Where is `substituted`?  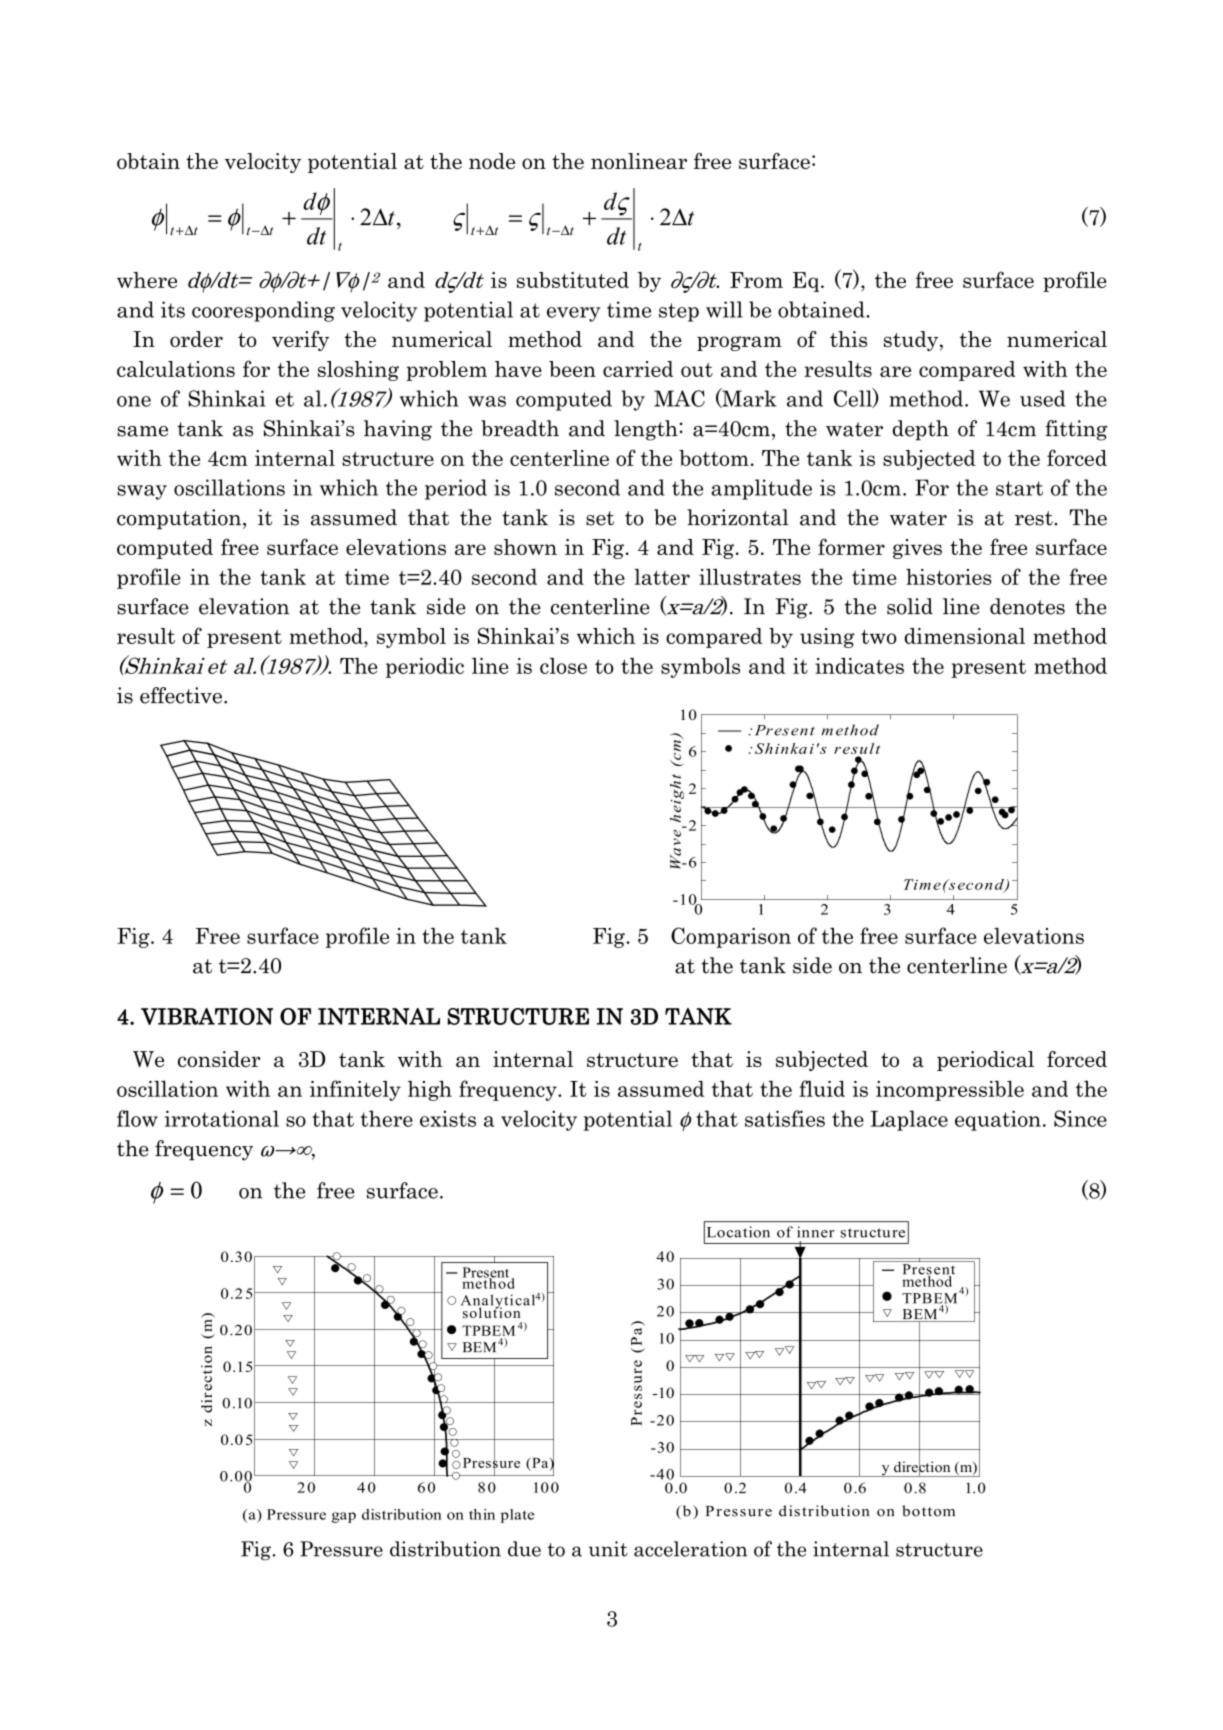
substituted is located at coordinates (573, 280).
